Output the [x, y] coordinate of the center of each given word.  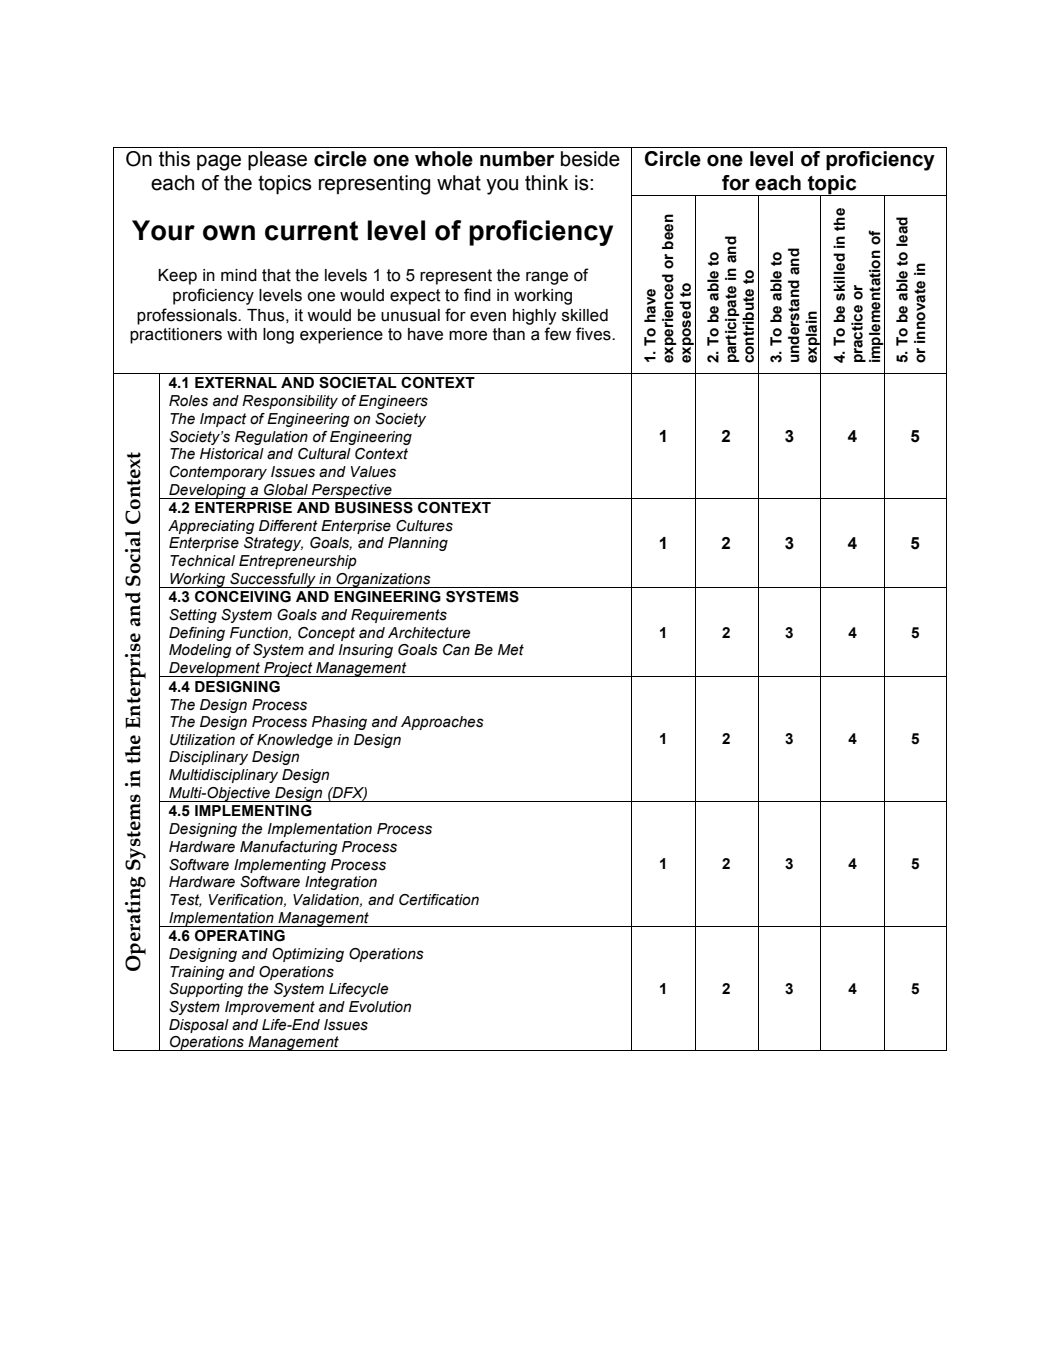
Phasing [339, 723]
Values [373, 472]
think [546, 183]
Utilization [202, 740]
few [557, 334]
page [219, 162]
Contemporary [218, 473]
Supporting [206, 990]
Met [511, 650]
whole [444, 159]
